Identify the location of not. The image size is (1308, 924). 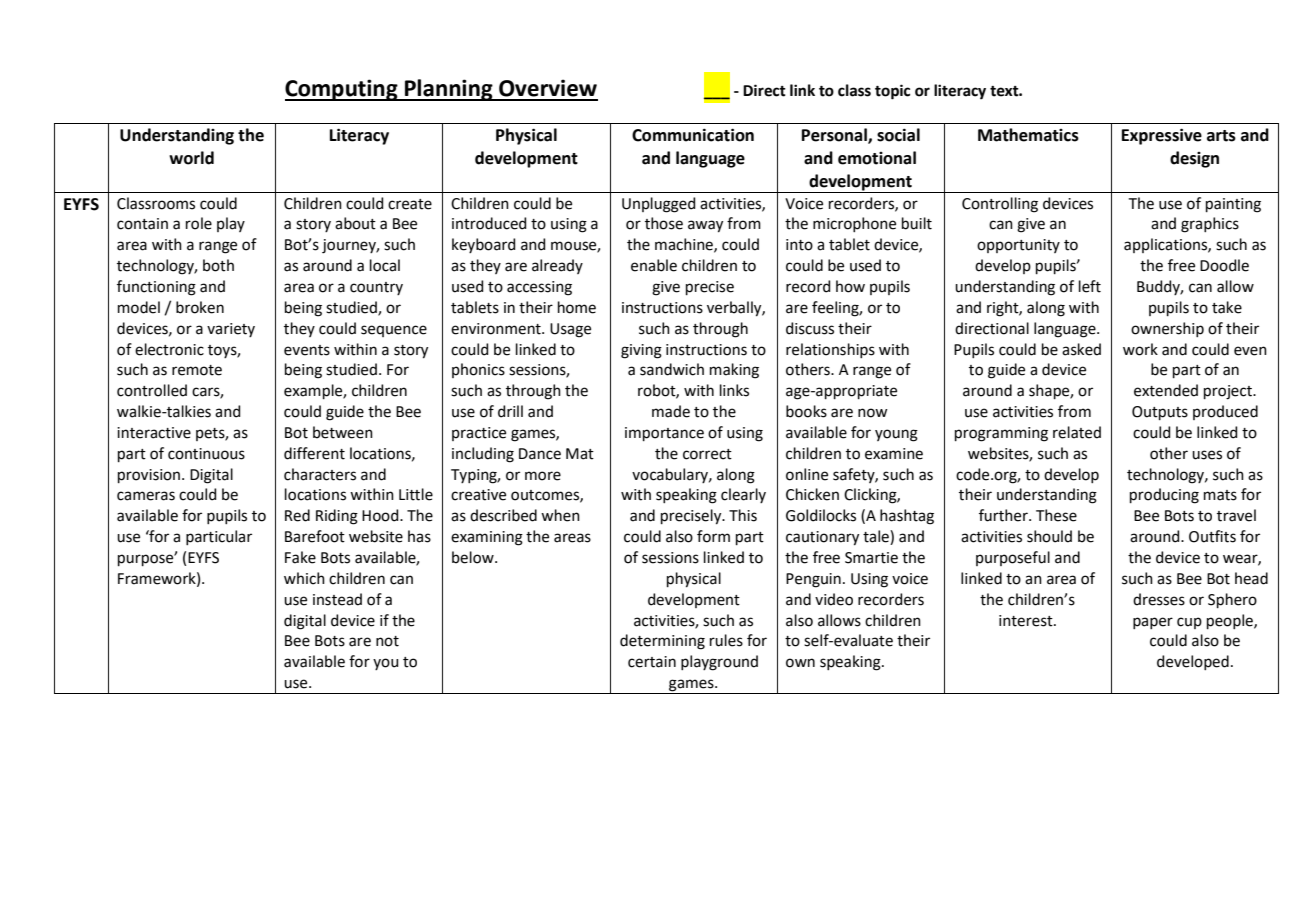
(387, 641).
